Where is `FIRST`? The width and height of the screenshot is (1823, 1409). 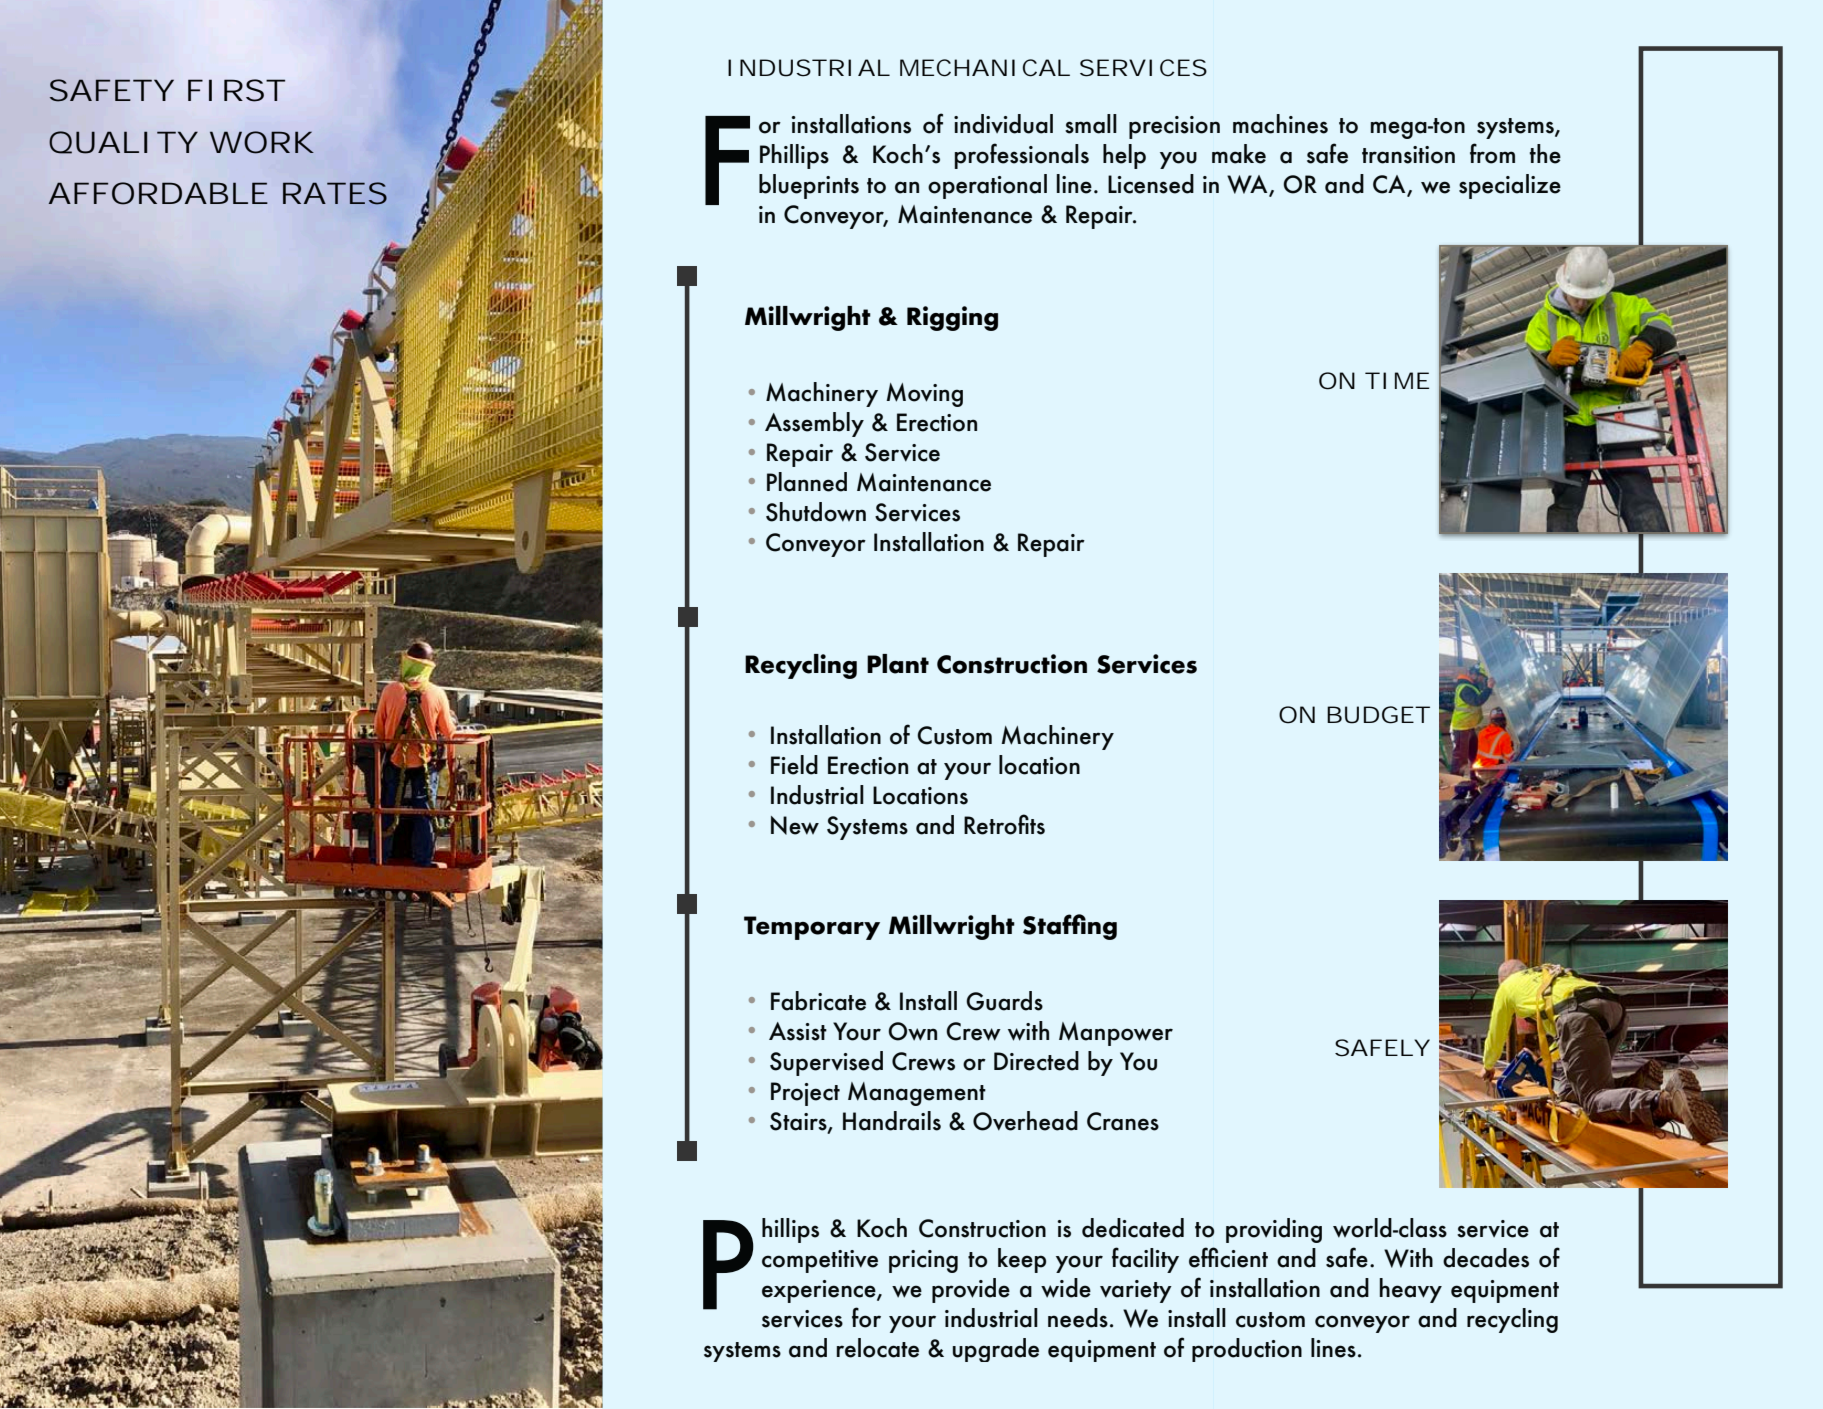 FIRST is located at coordinates (236, 90).
